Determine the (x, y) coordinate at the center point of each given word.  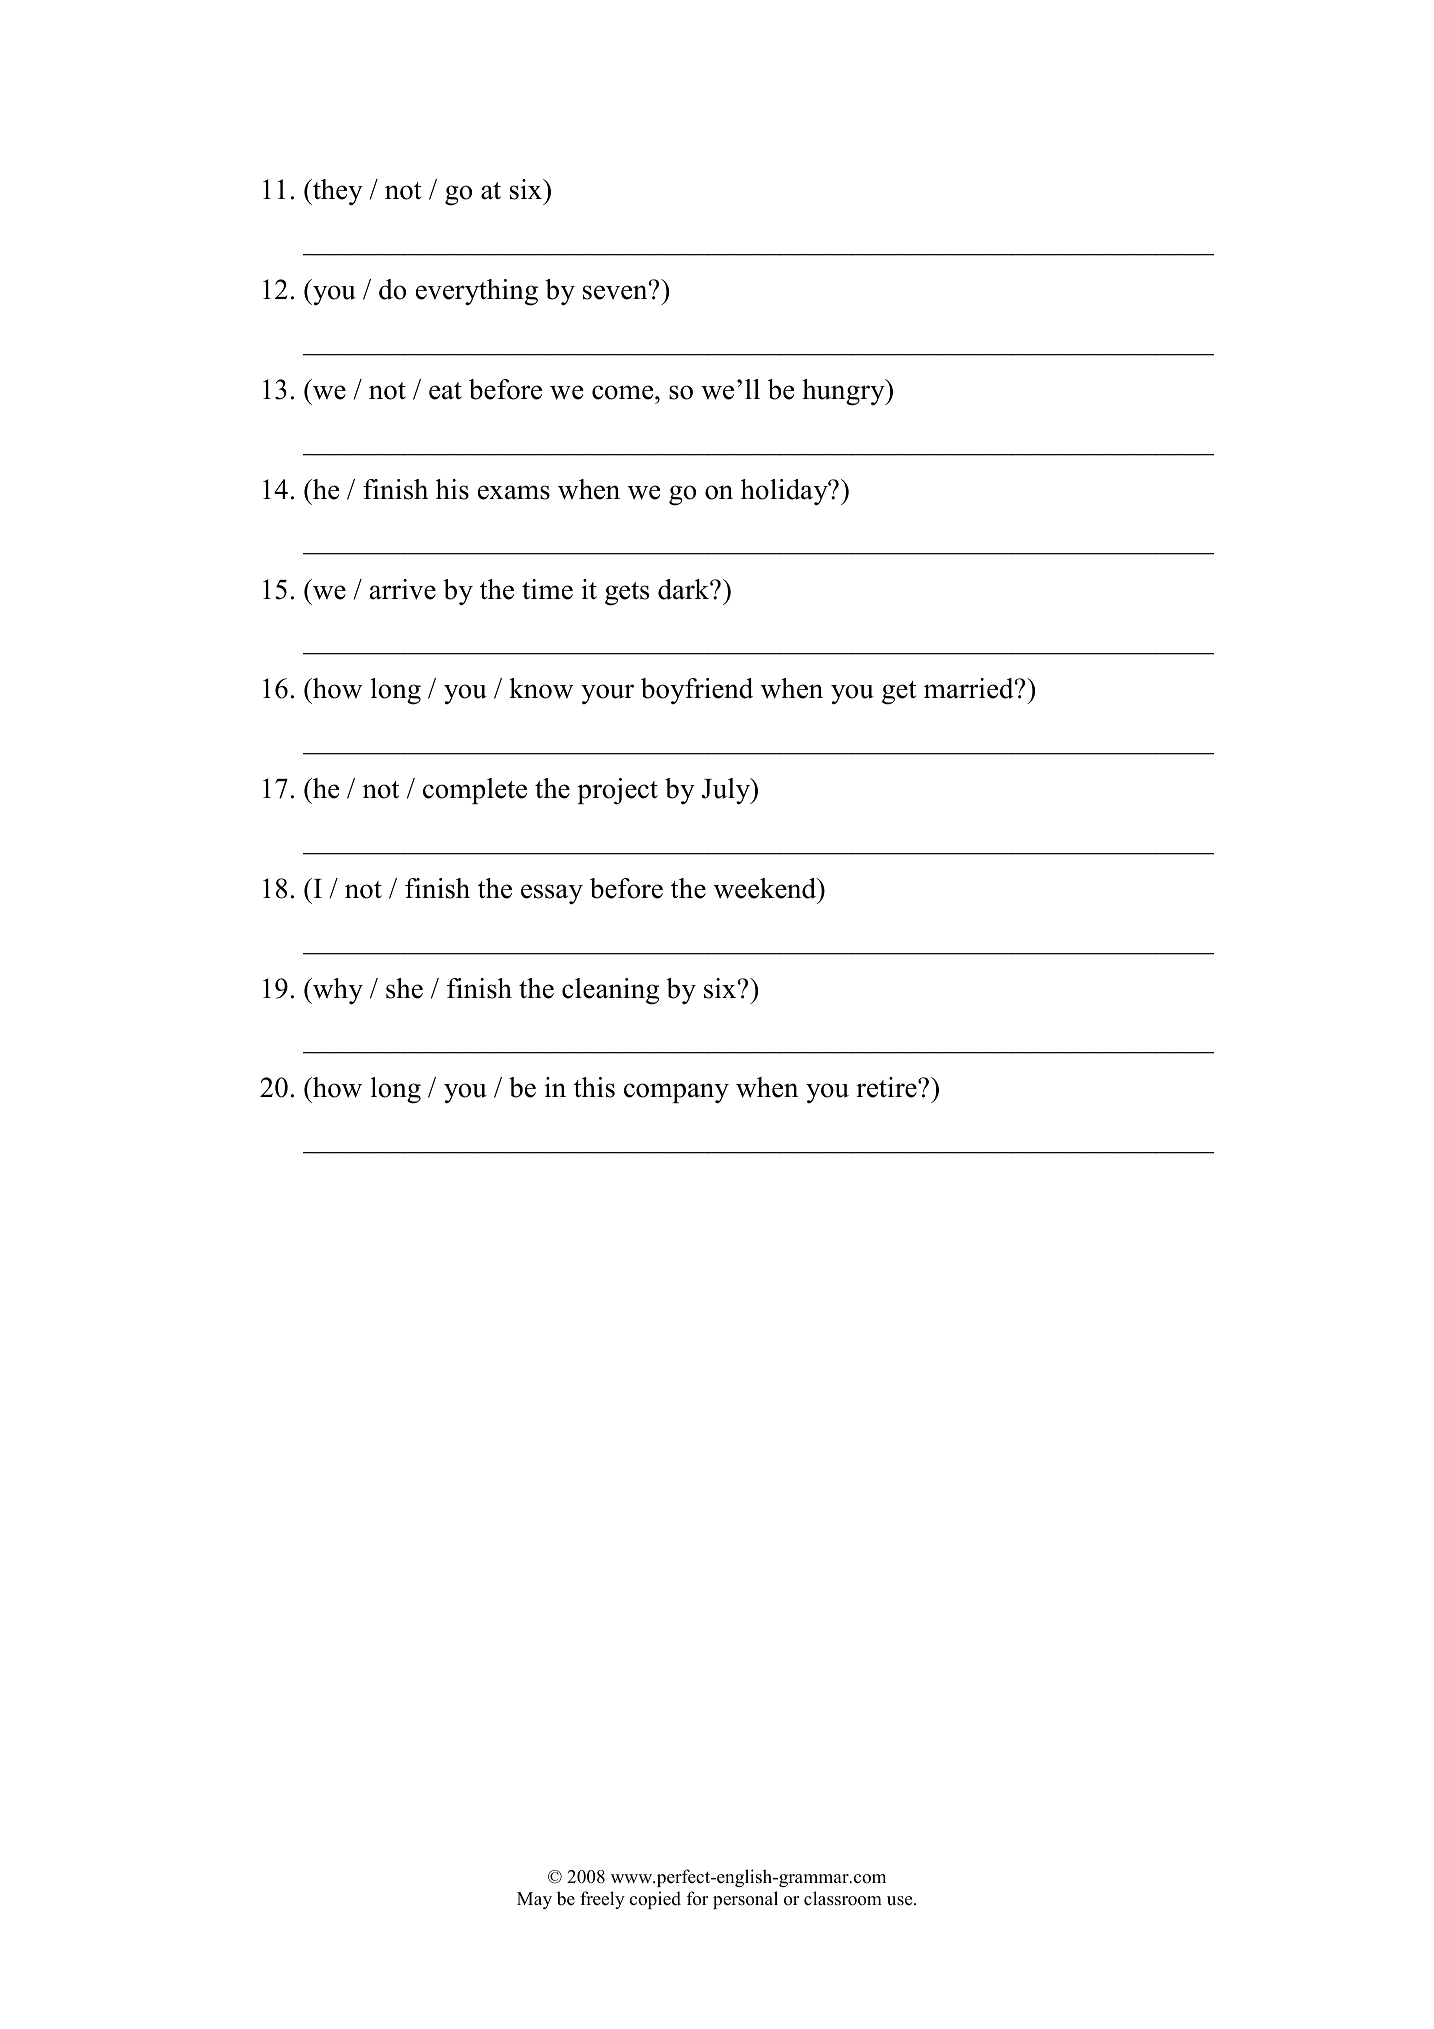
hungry (844, 392)
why (337, 991)
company (676, 1093)
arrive (403, 589)
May (534, 1900)
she (404, 988)
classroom (843, 1898)
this (594, 1087)
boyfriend (697, 691)
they (337, 192)
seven (616, 292)
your (607, 694)
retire (887, 1087)
